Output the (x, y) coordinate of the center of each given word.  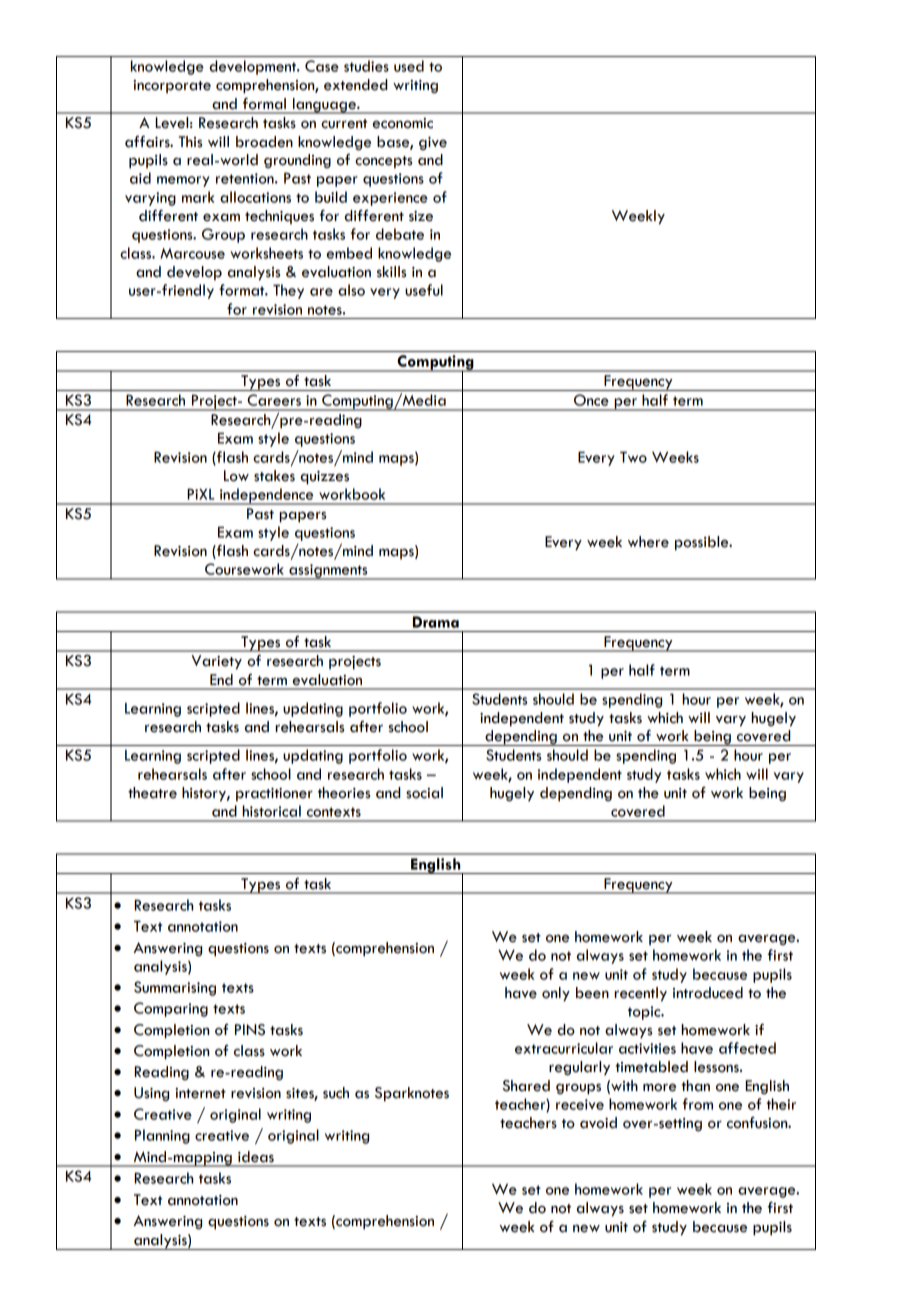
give (433, 143)
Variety (216, 662)
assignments (328, 572)
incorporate (172, 86)
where (648, 542)
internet (200, 1093)
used (409, 66)
